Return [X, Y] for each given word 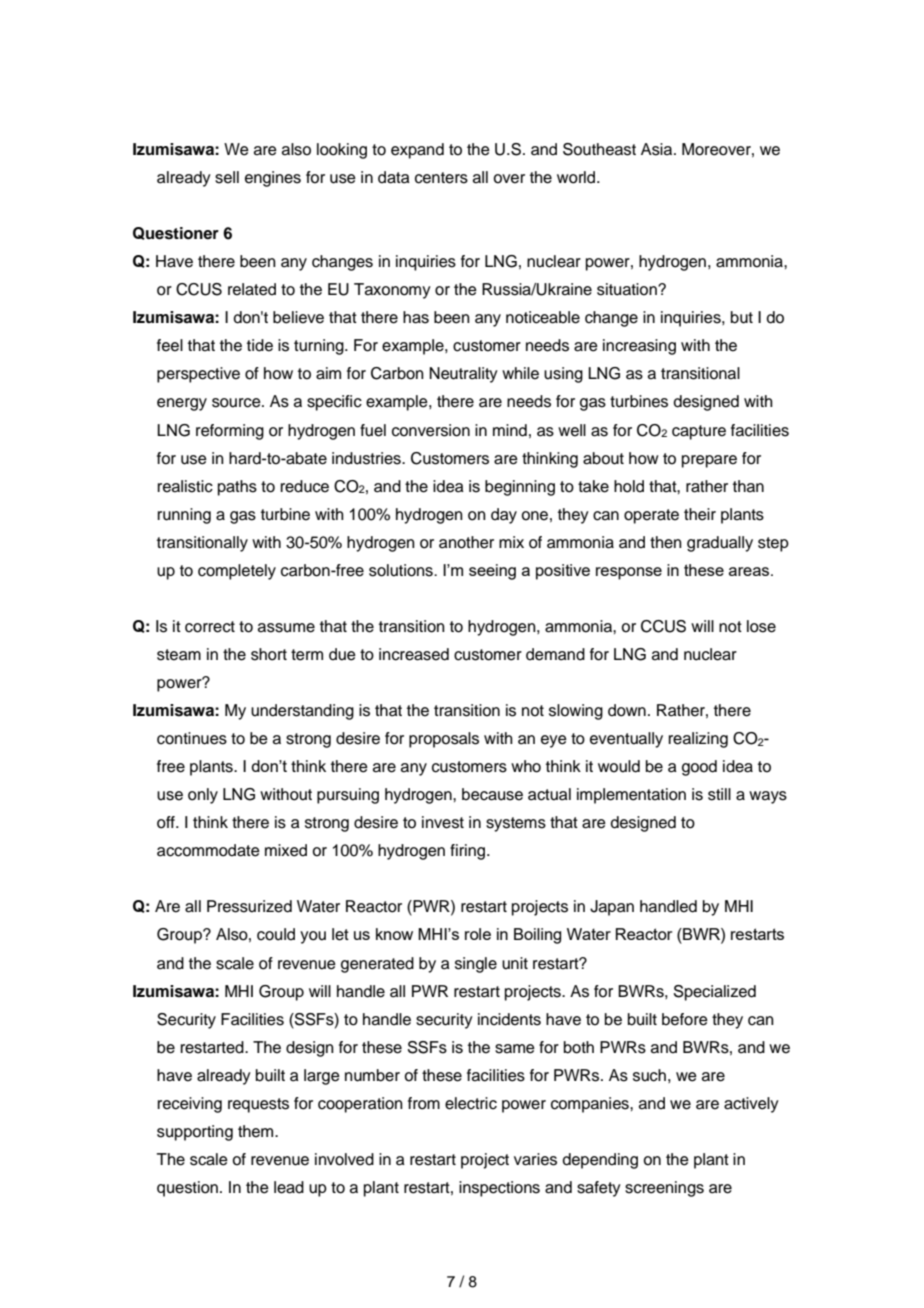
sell [227, 177]
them [257, 1131]
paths [237, 488]
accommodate [208, 850]
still [719, 794]
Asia [658, 149]
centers [441, 178]
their [700, 514]
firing [469, 852]
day [504, 516]
